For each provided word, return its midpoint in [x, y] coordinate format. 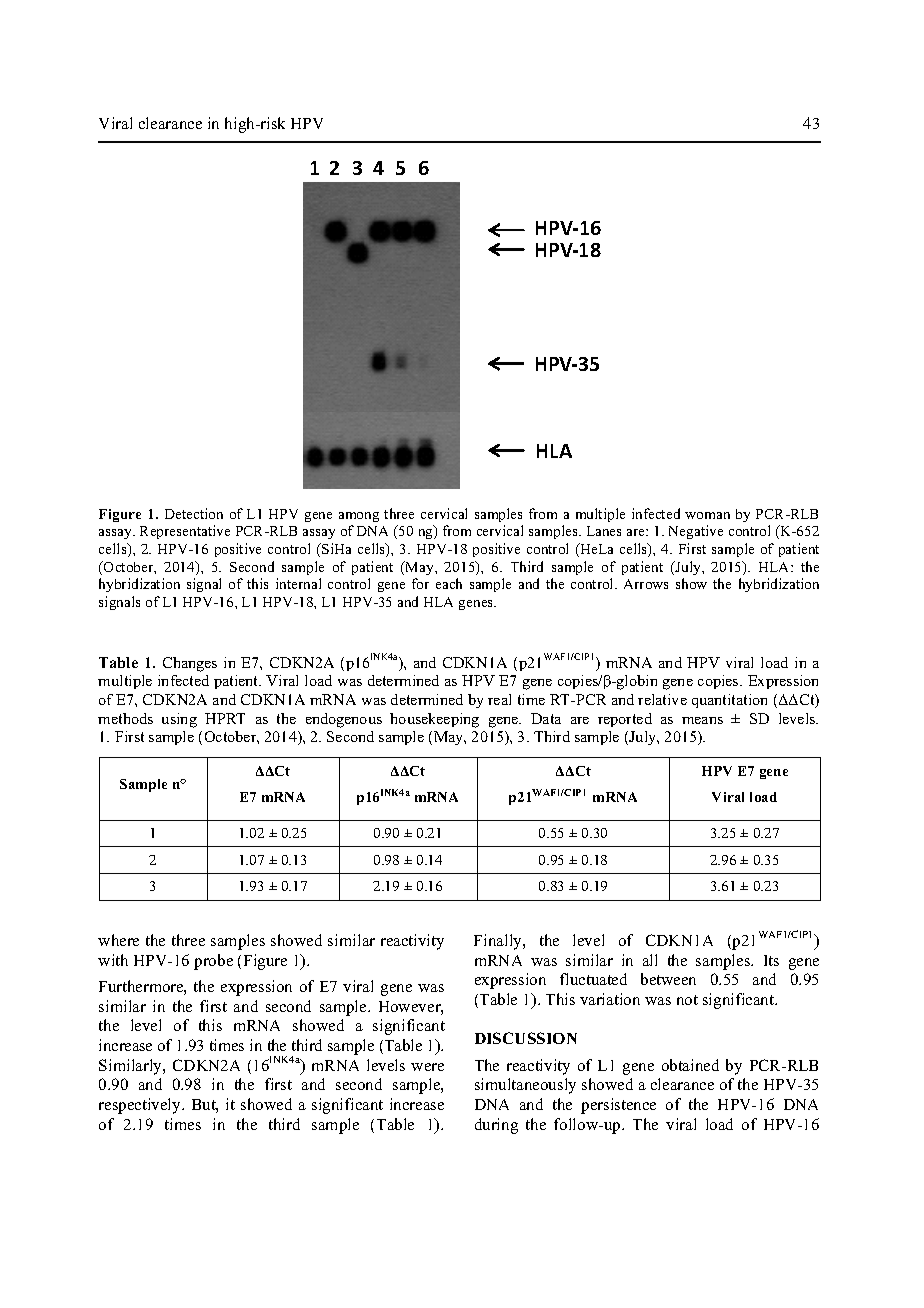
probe [213, 962]
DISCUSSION [526, 1038]
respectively [141, 1106]
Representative [185, 532]
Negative [696, 532]
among [359, 517]
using [179, 720]
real [499, 699]
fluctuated [593, 979]
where [118, 940]
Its [771, 960]
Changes [190, 664]
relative [662, 699]
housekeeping [434, 720]
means [702, 720]
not [687, 1000]
